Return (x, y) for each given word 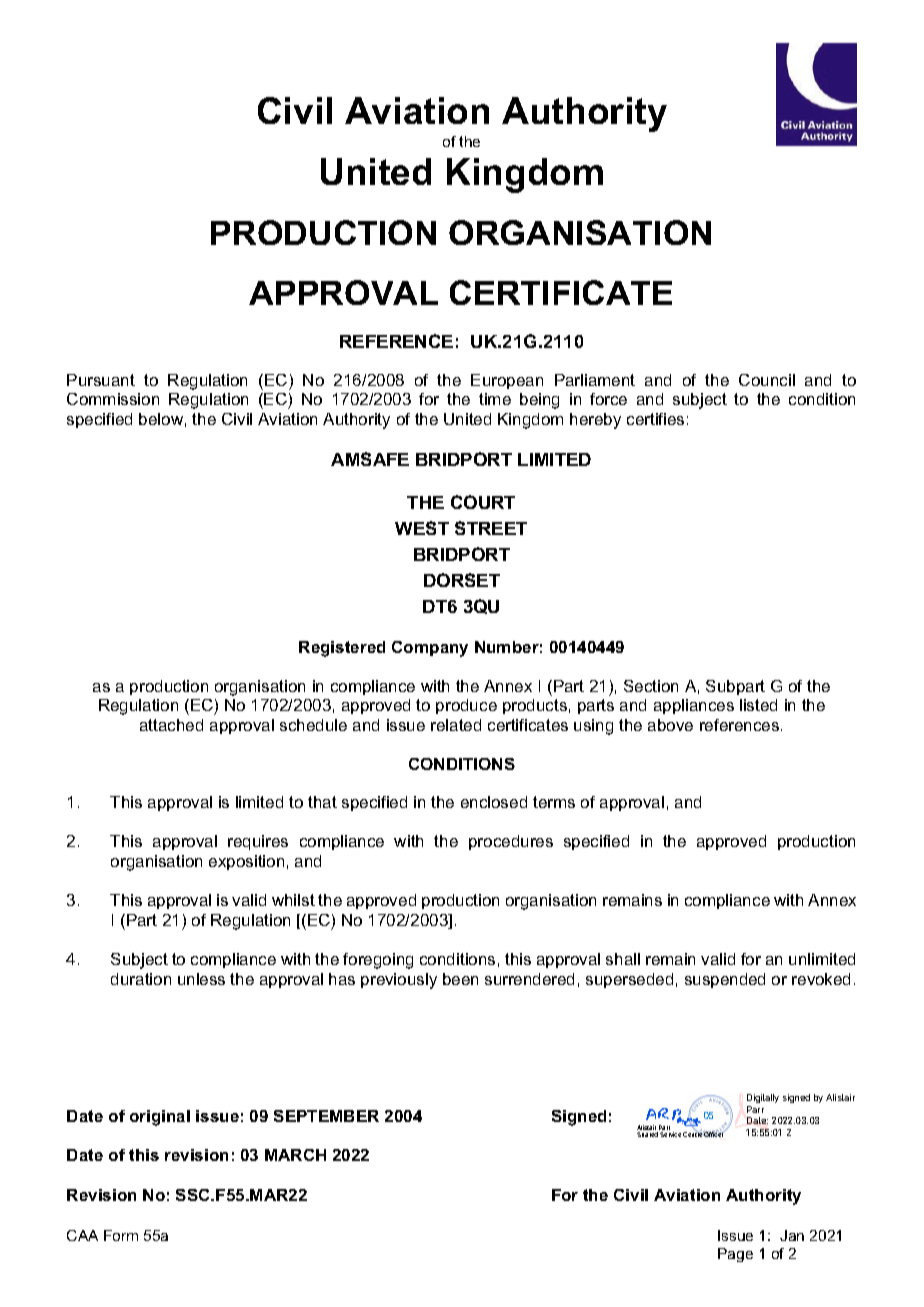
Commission (113, 399)
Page (735, 1255)
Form (121, 1235)
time (495, 399)
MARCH (295, 1155)
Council (767, 380)
